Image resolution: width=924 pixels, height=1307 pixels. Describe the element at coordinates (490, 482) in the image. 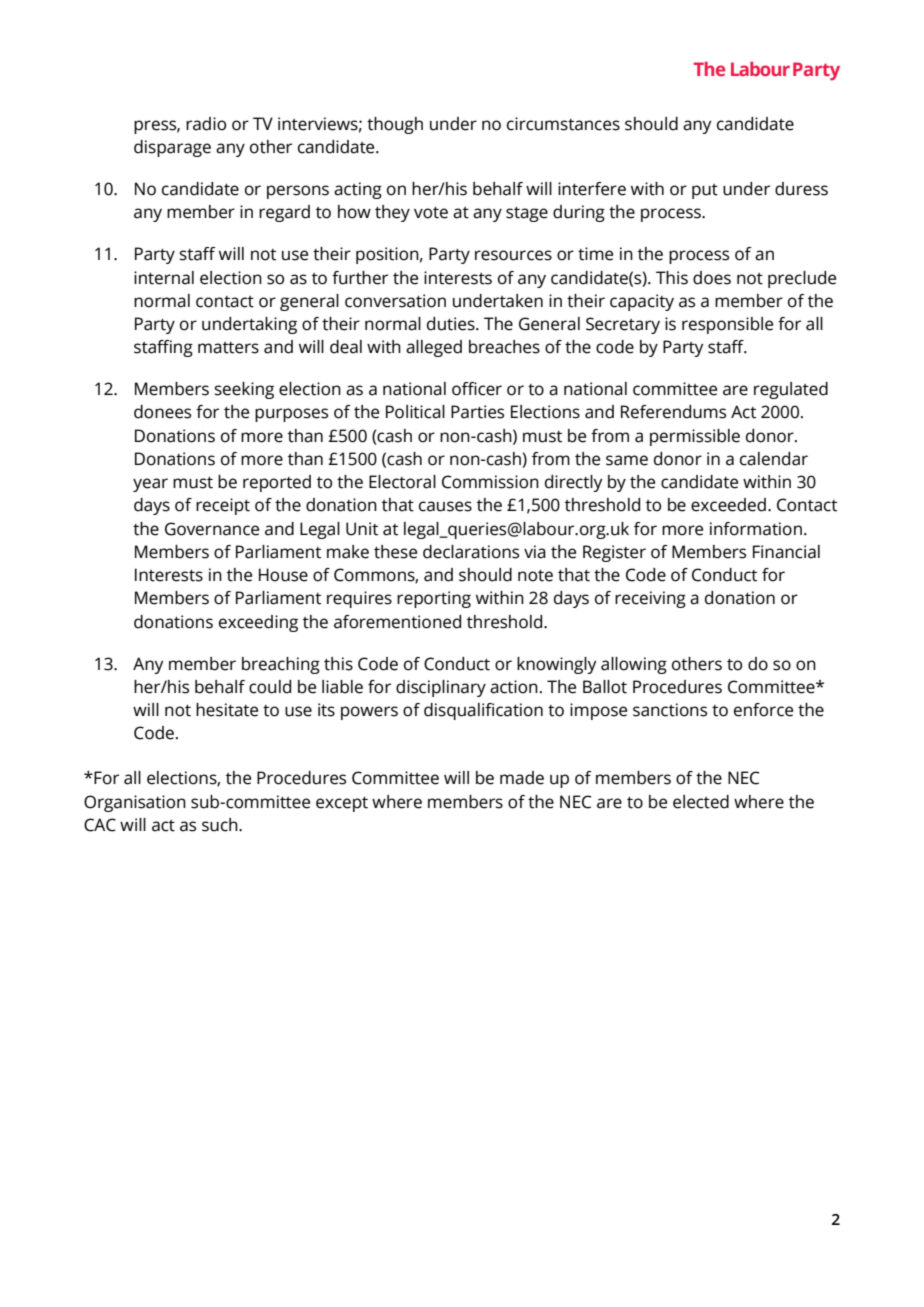

I see `Commission` at that location.
